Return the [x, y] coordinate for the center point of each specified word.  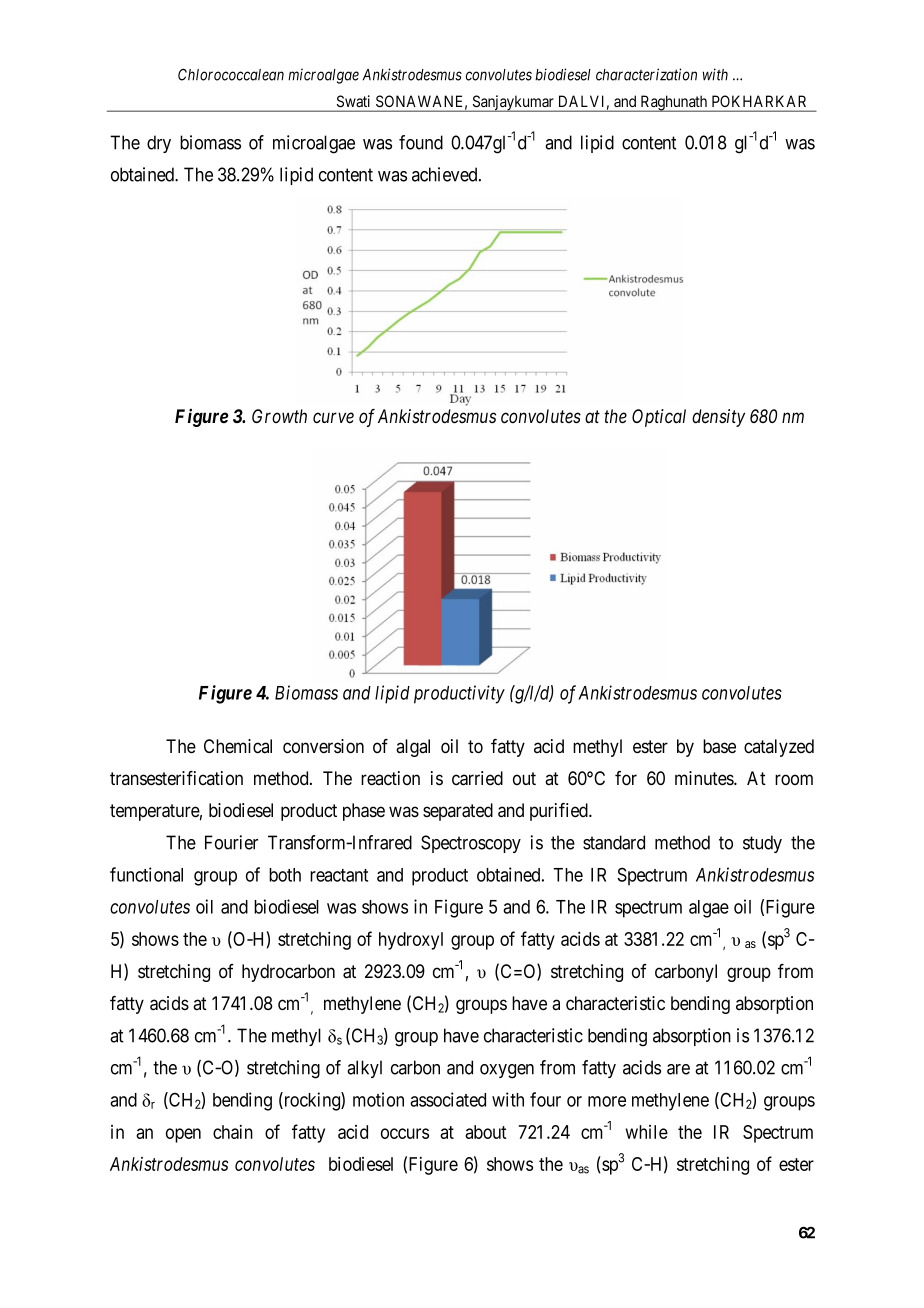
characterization [646, 74]
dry [159, 144]
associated [448, 1099]
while [647, 1132]
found [421, 142]
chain [233, 1132]
